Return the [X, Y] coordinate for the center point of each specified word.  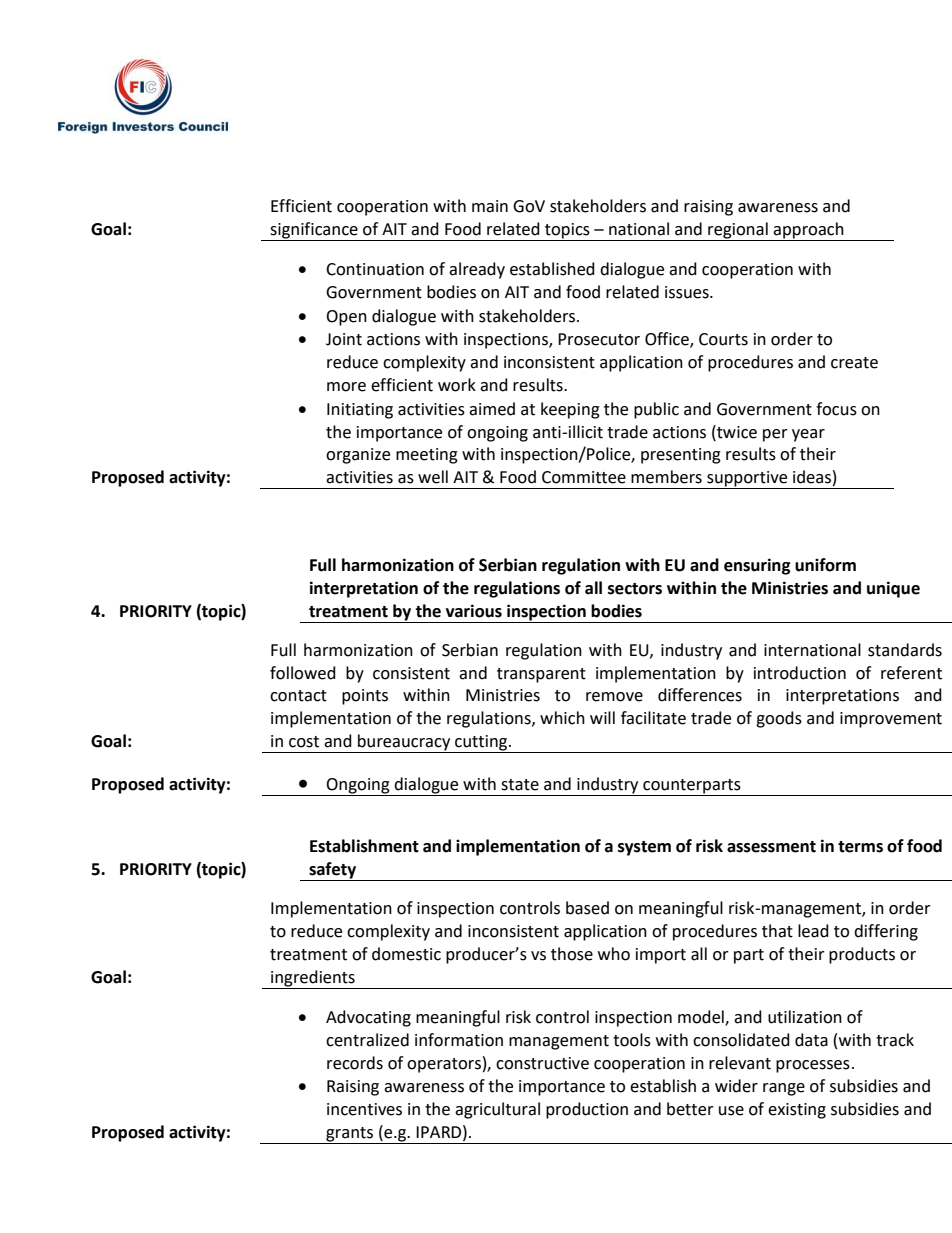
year [808, 435]
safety [333, 871]
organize [358, 456]
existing [797, 1111]
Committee [584, 477]
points [365, 697]
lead [813, 931]
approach [809, 231]
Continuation [375, 269]
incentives [364, 1109]
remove [614, 697]
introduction [800, 673]
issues [688, 292]
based [587, 908]
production [587, 1110]
